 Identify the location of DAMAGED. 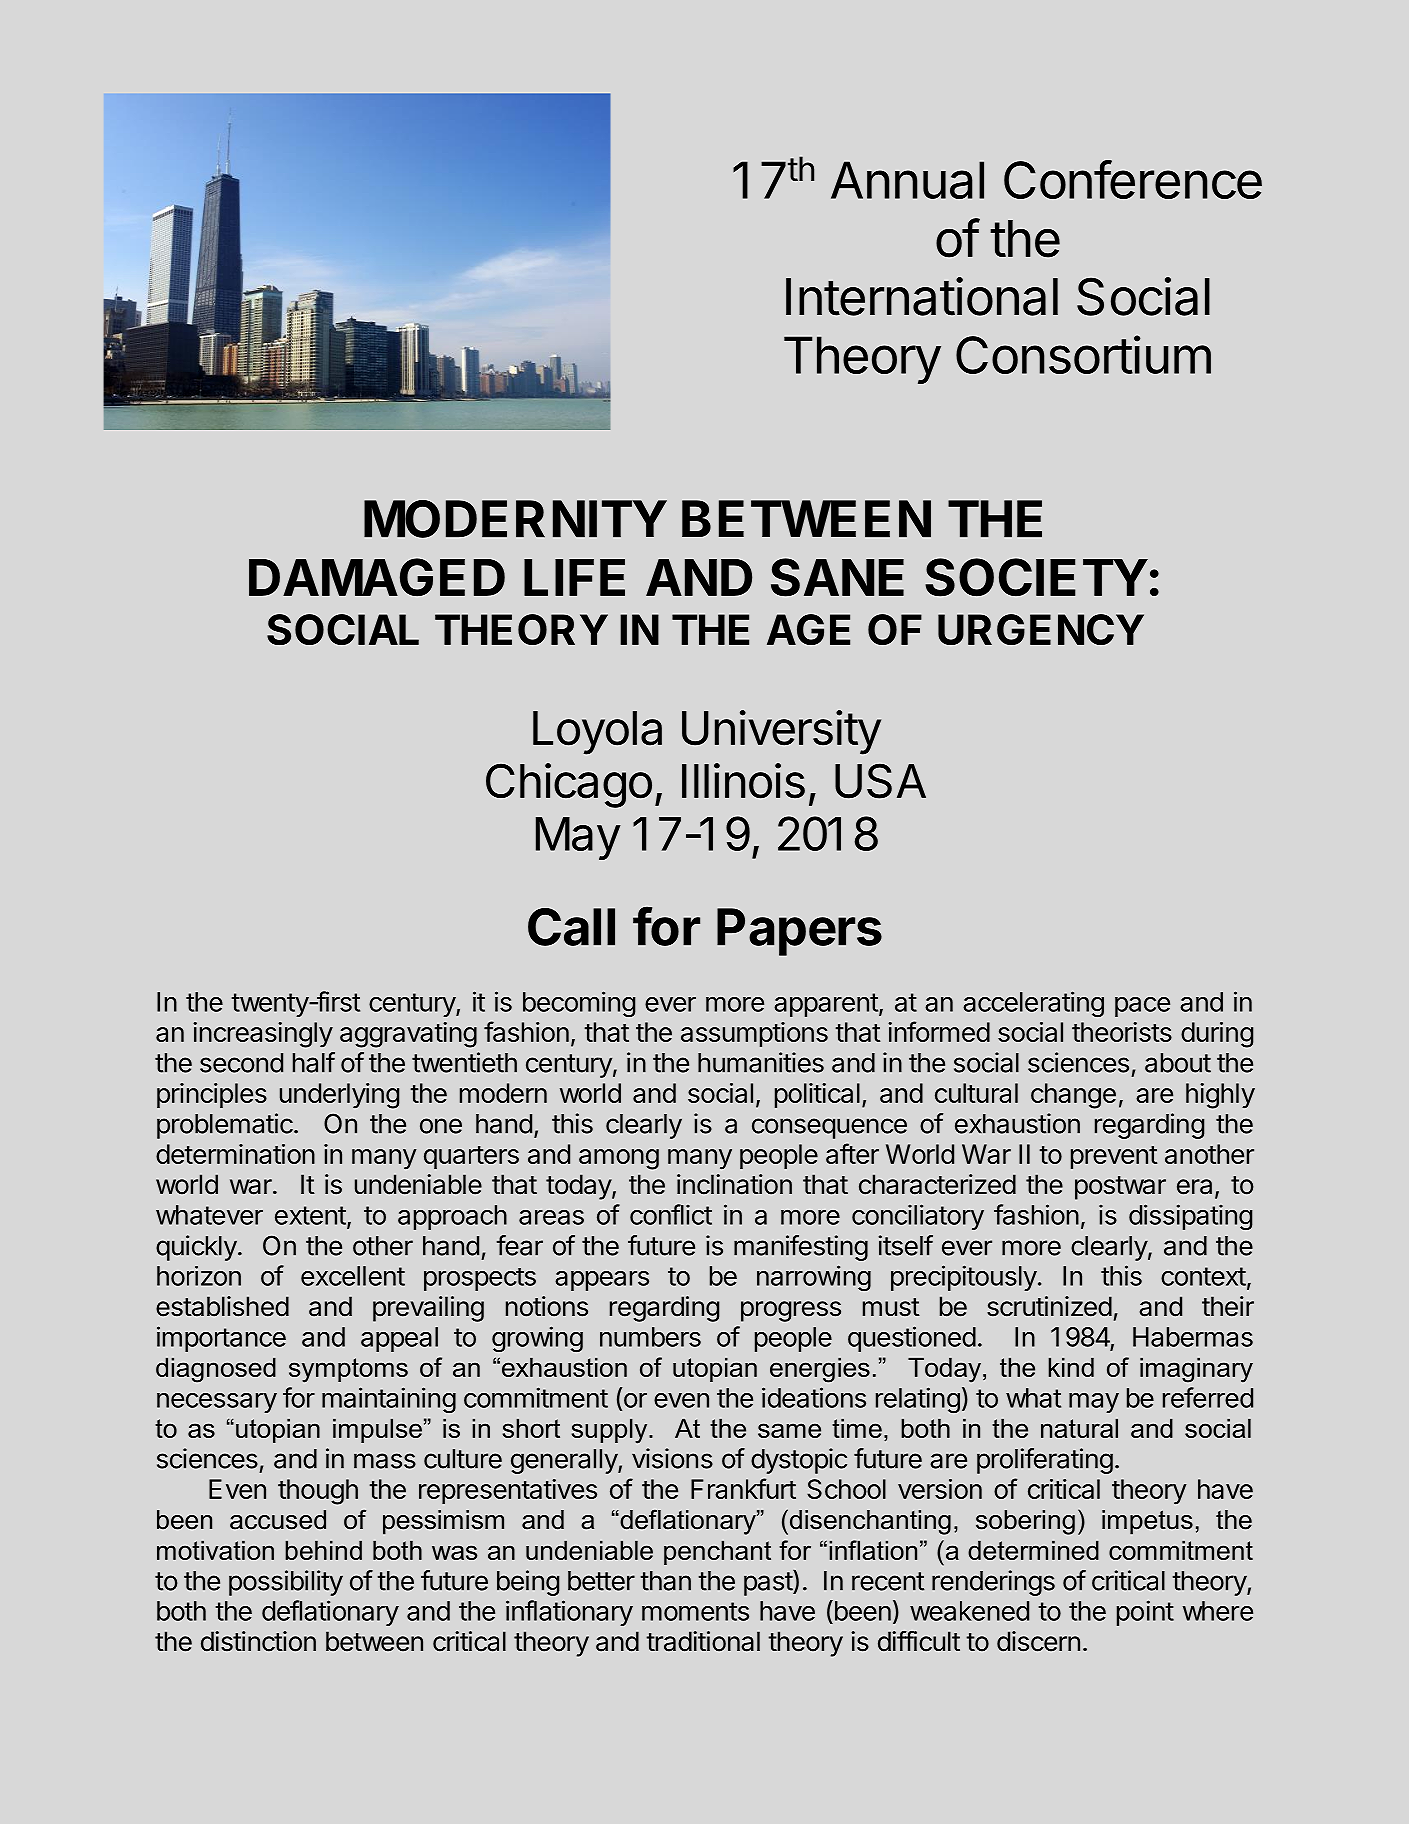
(377, 577).
